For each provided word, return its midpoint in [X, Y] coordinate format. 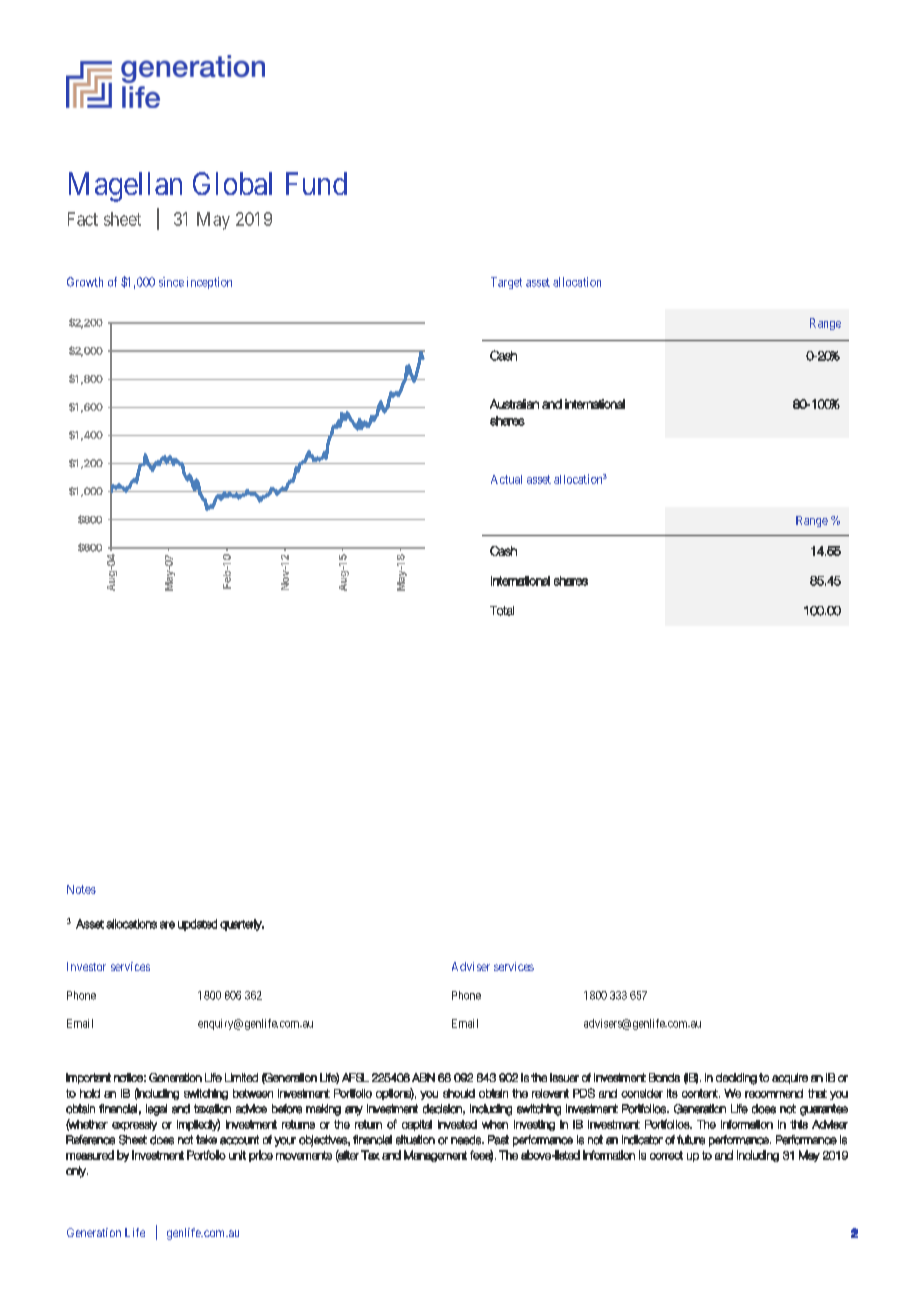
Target [506, 283]
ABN [423, 1077]
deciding [736, 1079]
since [171, 282]
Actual [506, 479]
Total [502, 611]
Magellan [125, 187]
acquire [790, 1078]
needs [467, 1140]
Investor [86, 966]
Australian [514, 404]
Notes [81, 889]
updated [197, 925]
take [206, 1139]
